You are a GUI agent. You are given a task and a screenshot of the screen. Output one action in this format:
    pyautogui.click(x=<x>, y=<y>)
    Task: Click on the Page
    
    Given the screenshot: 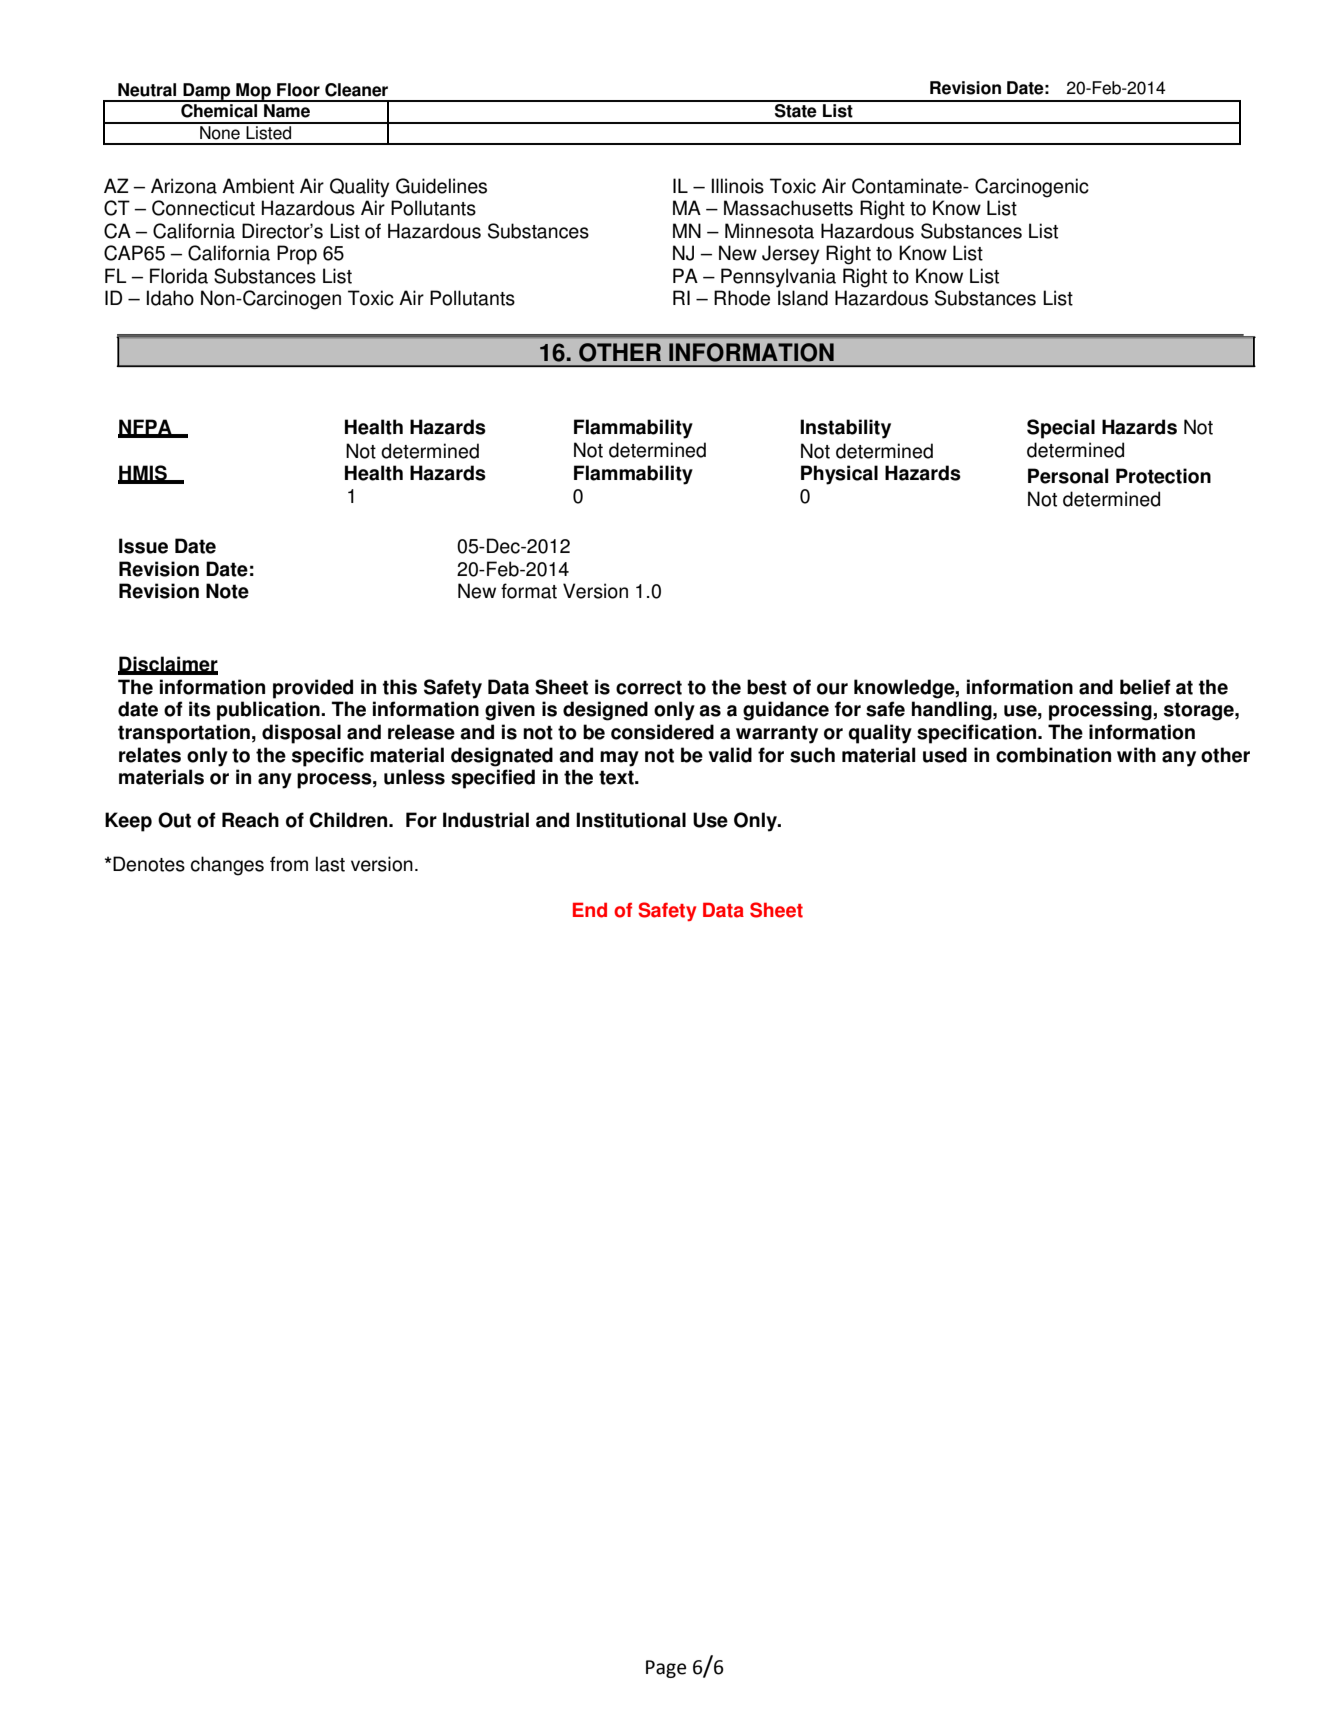 What is the action you would take?
    pyautogui.click(x=666, y=1669)
